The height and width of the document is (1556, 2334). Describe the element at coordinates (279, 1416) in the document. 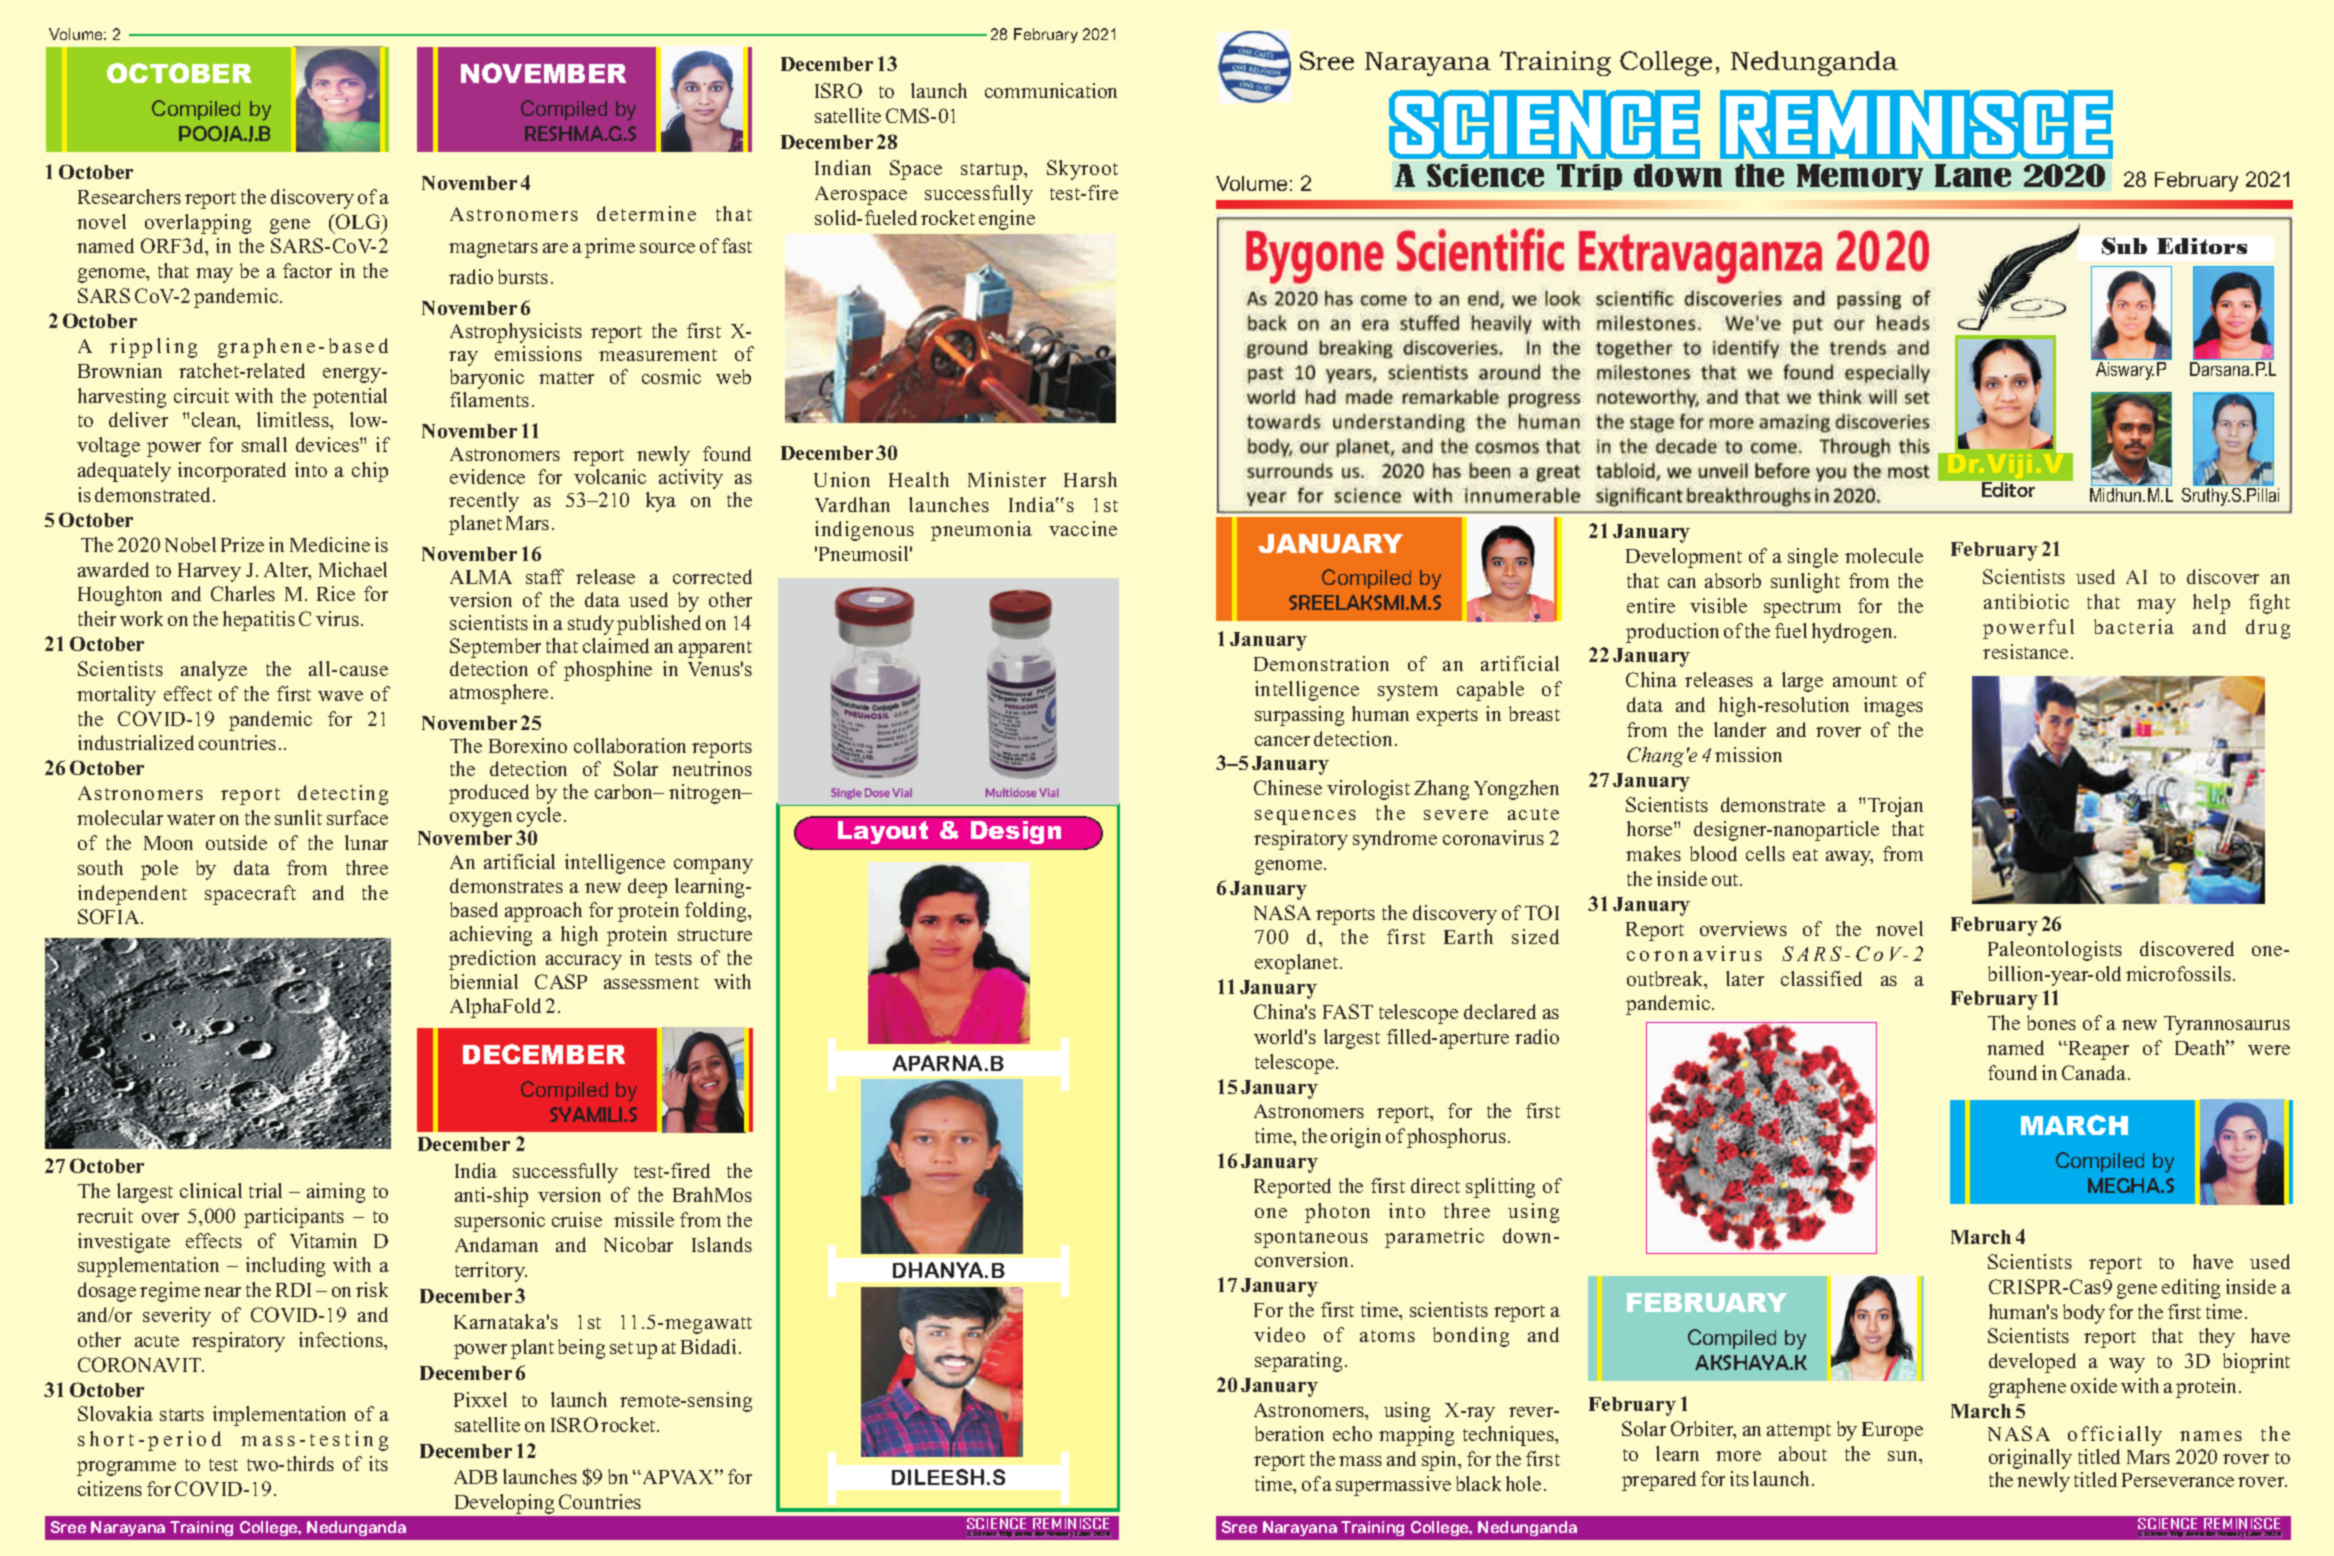

I see `implementation` at that location.
